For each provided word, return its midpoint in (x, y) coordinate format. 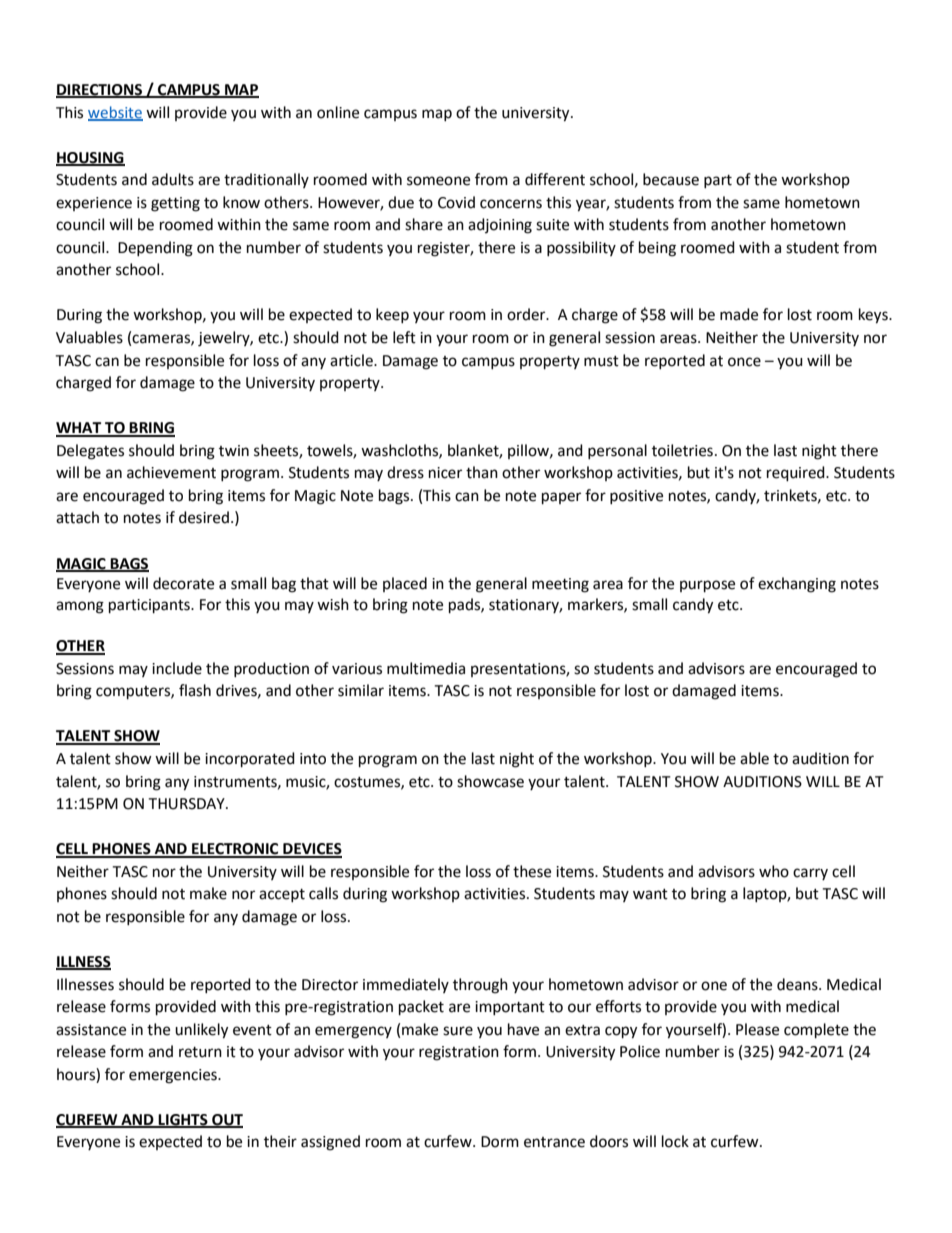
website (115, 113)
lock (675, 1141)
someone (438, 181)
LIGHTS (183, 1120)
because (671, 179)
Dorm (500, 1142)
